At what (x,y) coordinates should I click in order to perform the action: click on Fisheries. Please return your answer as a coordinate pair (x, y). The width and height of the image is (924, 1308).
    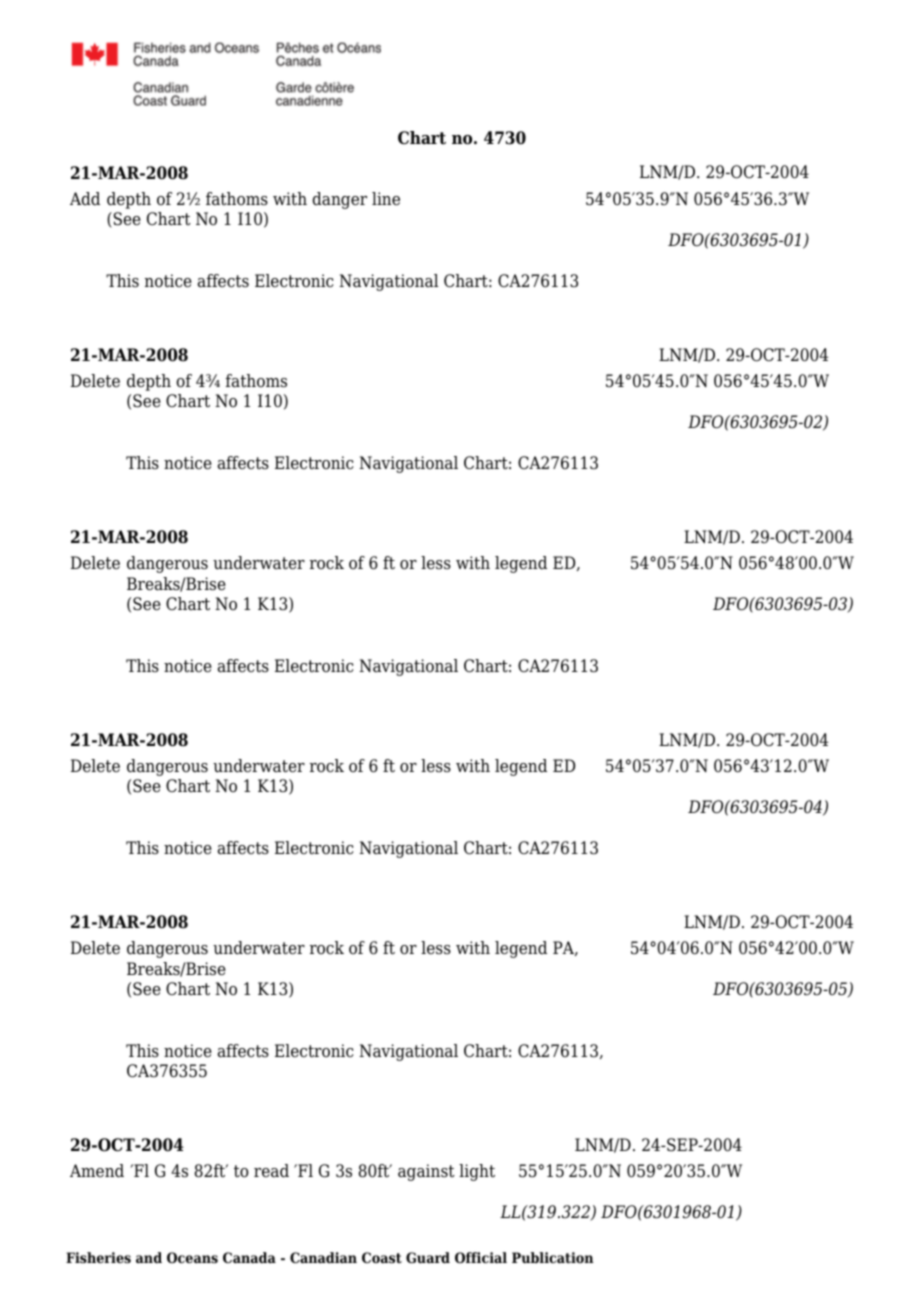
    Looking at the image, I should click on (98, 1257).
